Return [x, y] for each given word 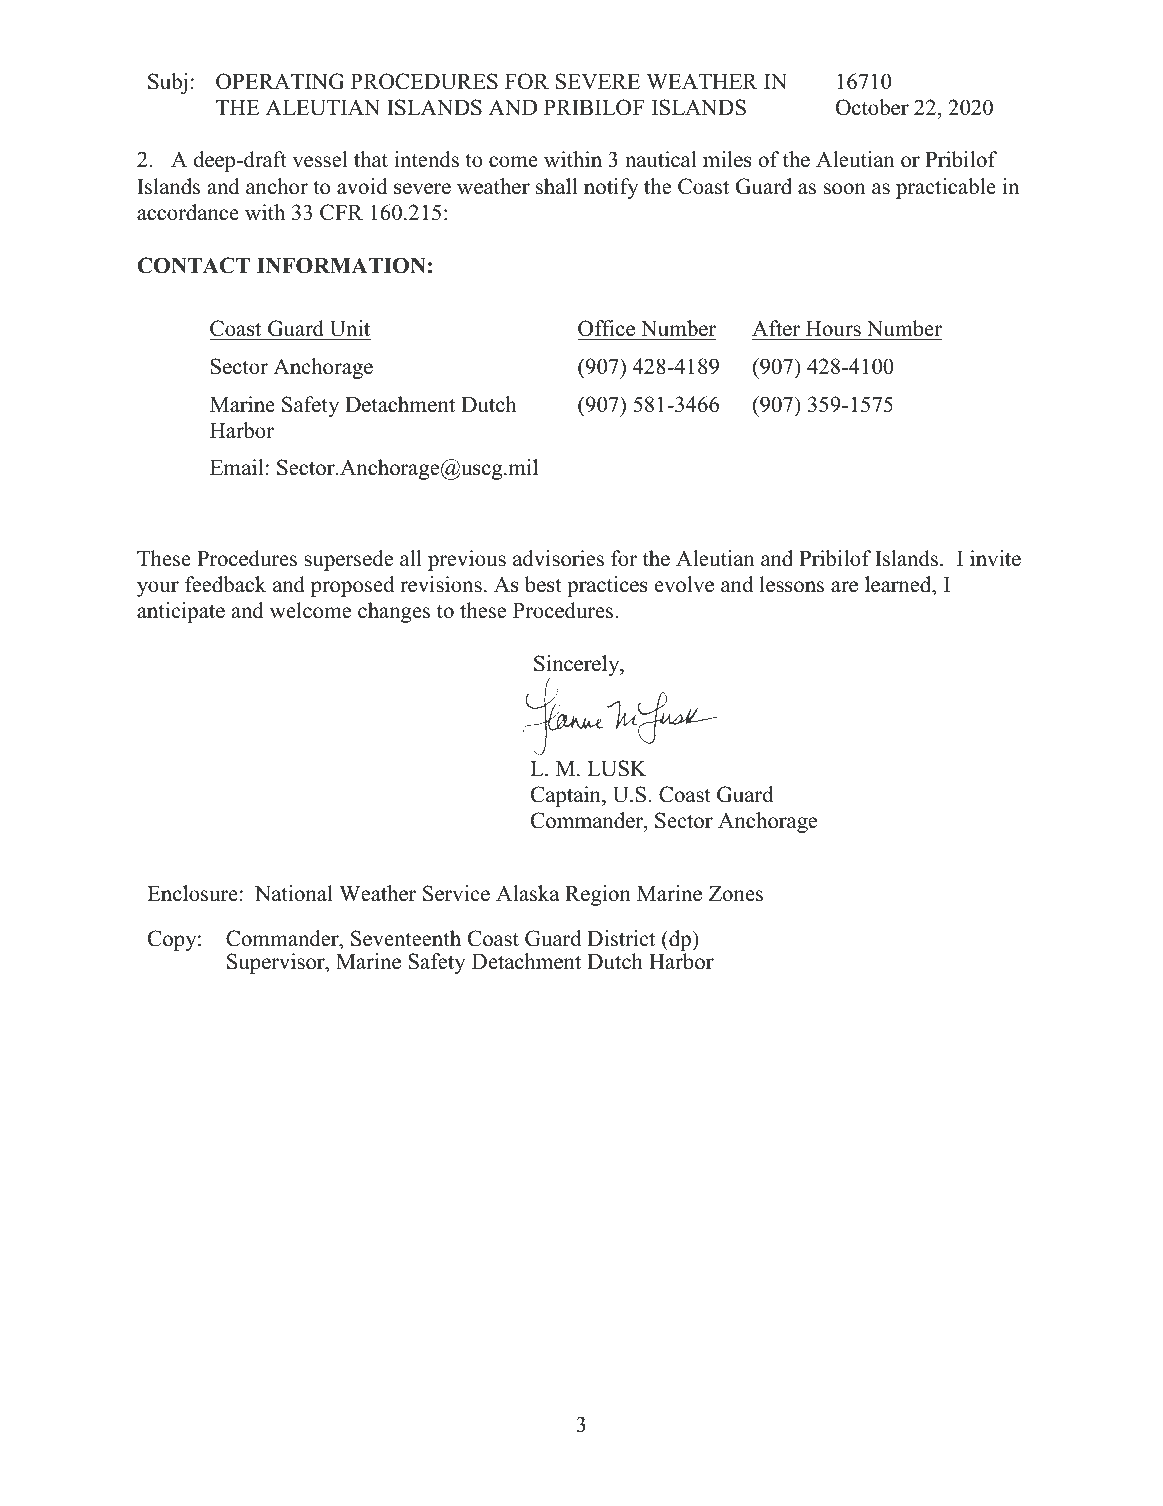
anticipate [181, 612]
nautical [660, 159]
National [294, 893]
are [844, 587]
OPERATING [280, 81]
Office [607, 330]
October [872, 107]
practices [607, 586]
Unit [349, 330]
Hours [833, 330]
